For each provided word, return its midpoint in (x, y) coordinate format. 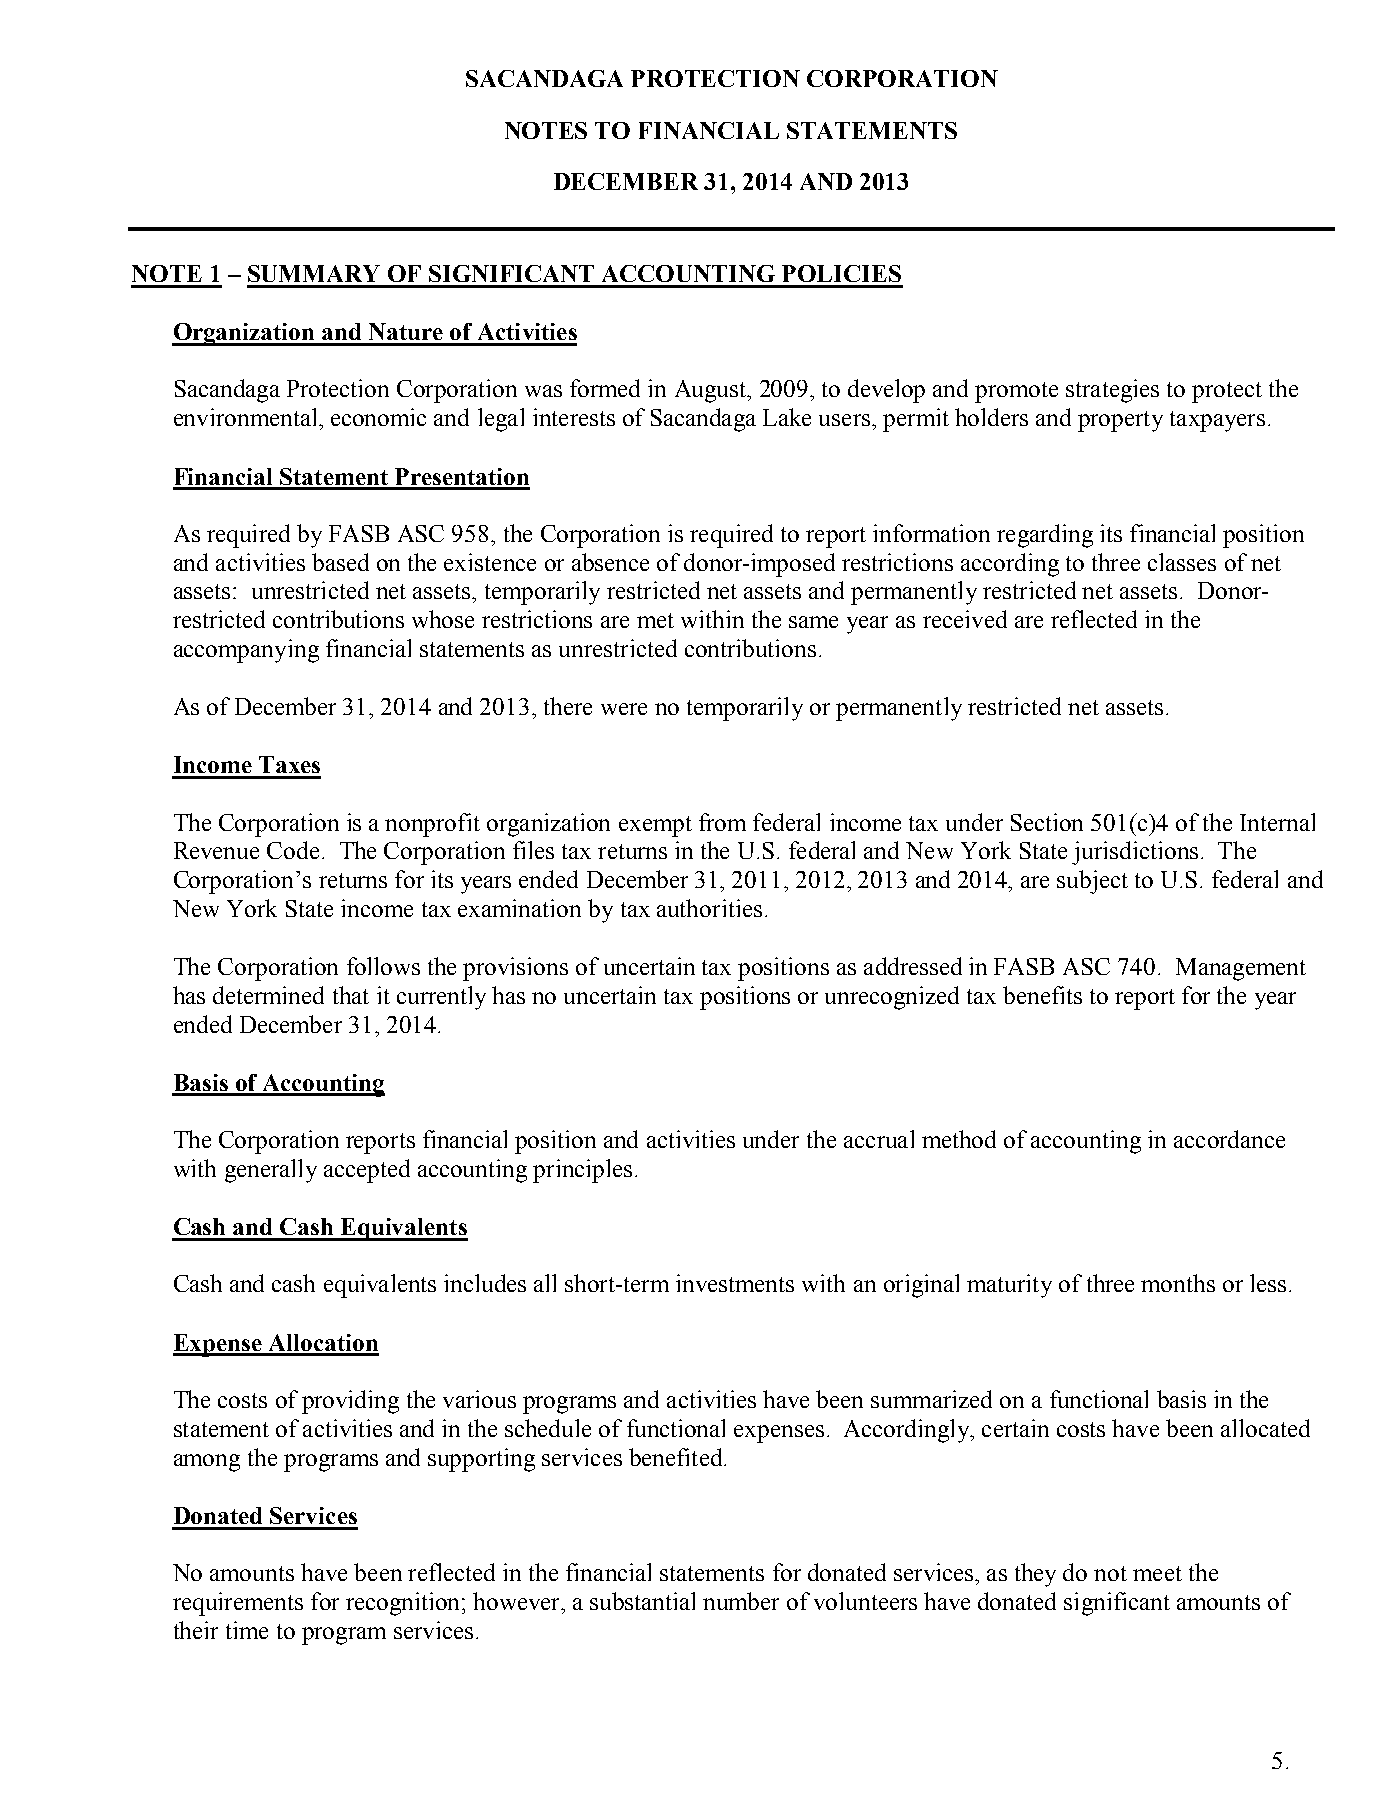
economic (378, 417)
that (351, 995)
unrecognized (892, 998)
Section (1047, 822)
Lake (787, 417)
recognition (402, 1604)
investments (735, 1283)
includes (485, 1283)
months (1178, 1283)
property (1120, 421)
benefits (1042, 995)
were (624, 709)
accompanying (246, 651)
